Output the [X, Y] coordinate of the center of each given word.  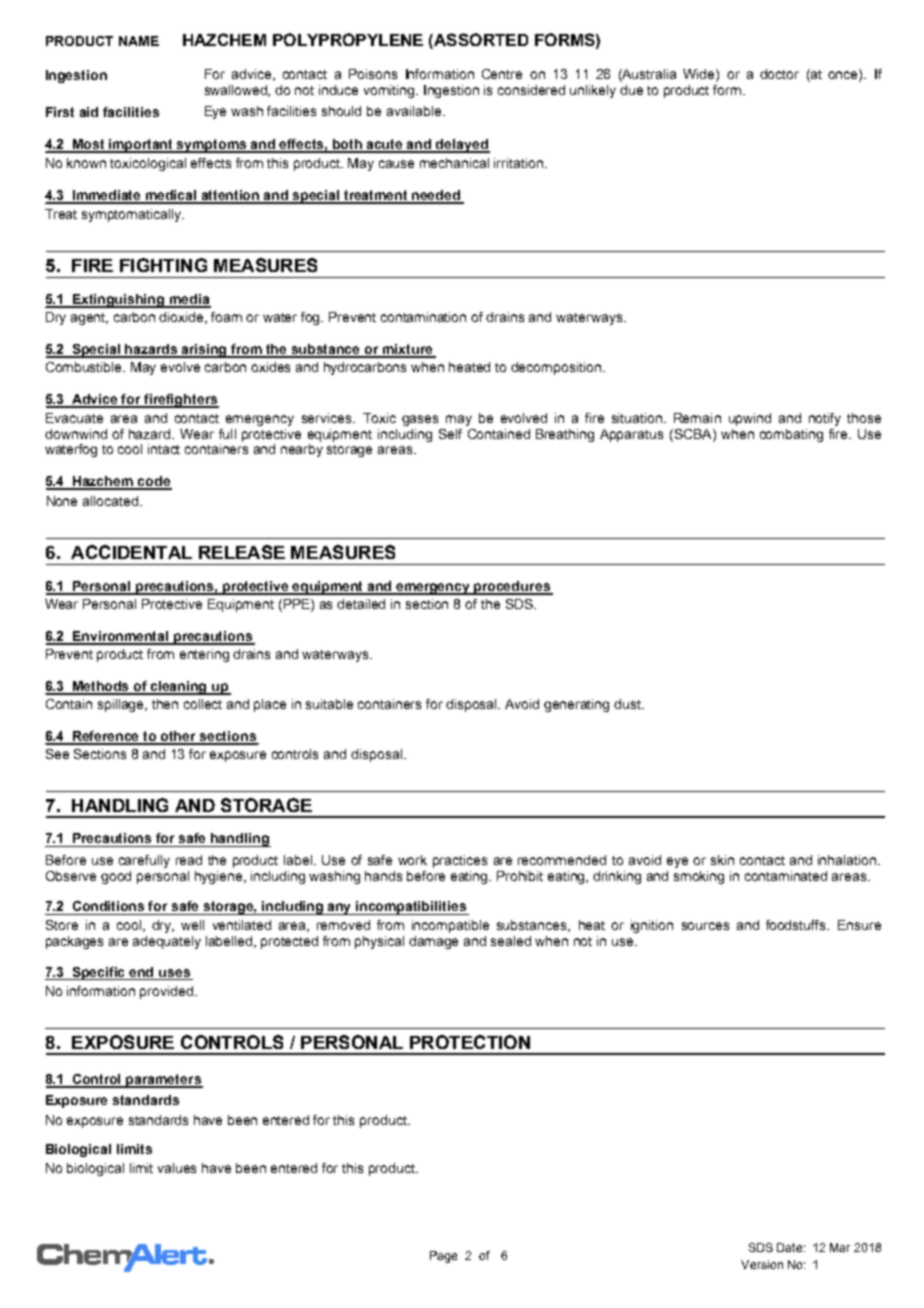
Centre [502, 74]
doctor [779, 74]
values [177, 1168]
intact [164, 449]
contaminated [786, 876]
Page [443, 1257]
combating [791, 435]
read [189, 860]
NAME [139, 41]
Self [450, 434]
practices [460, 861]
